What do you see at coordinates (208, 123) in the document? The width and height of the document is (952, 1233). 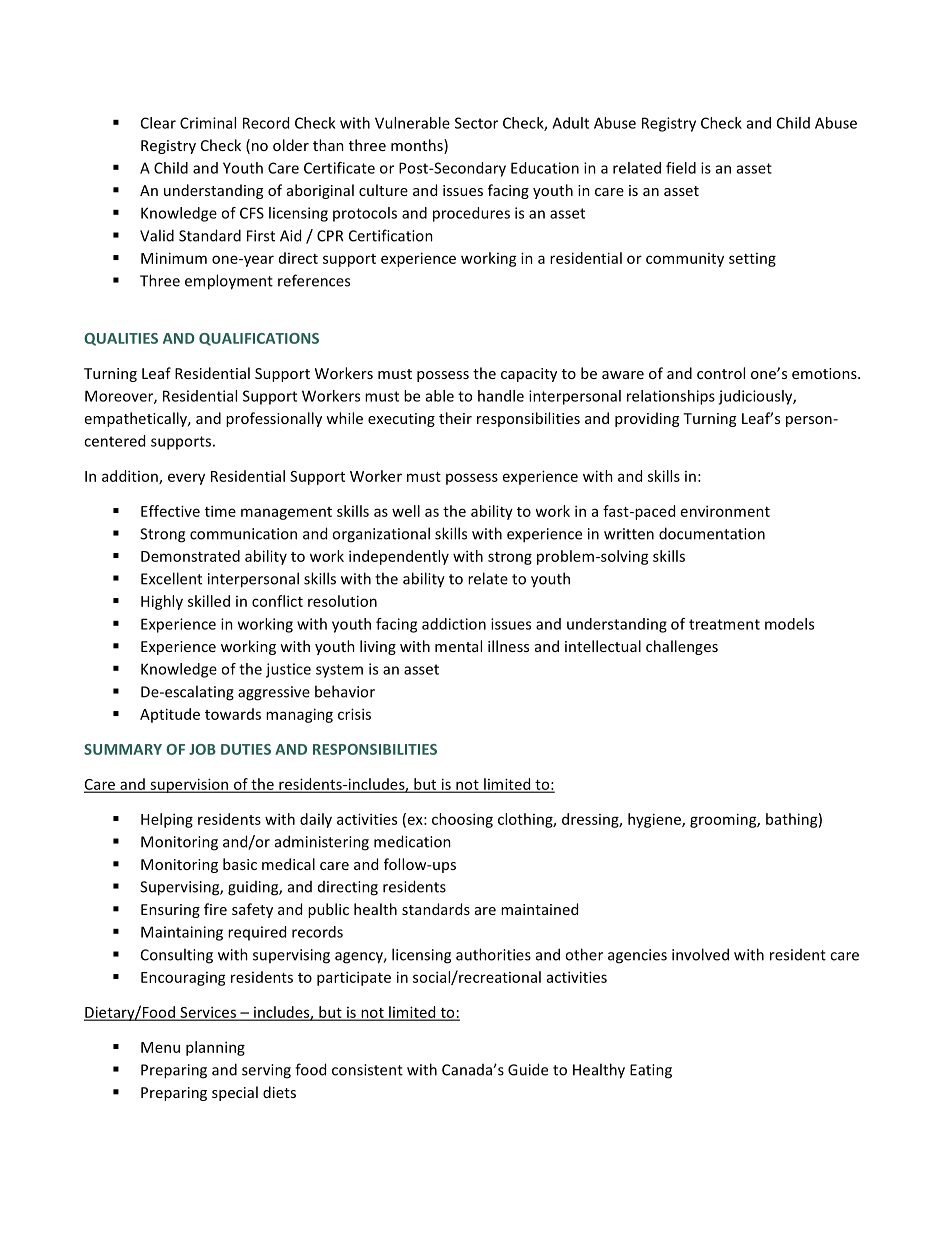 I see `Criminal` at bounding box center [208, 123].
